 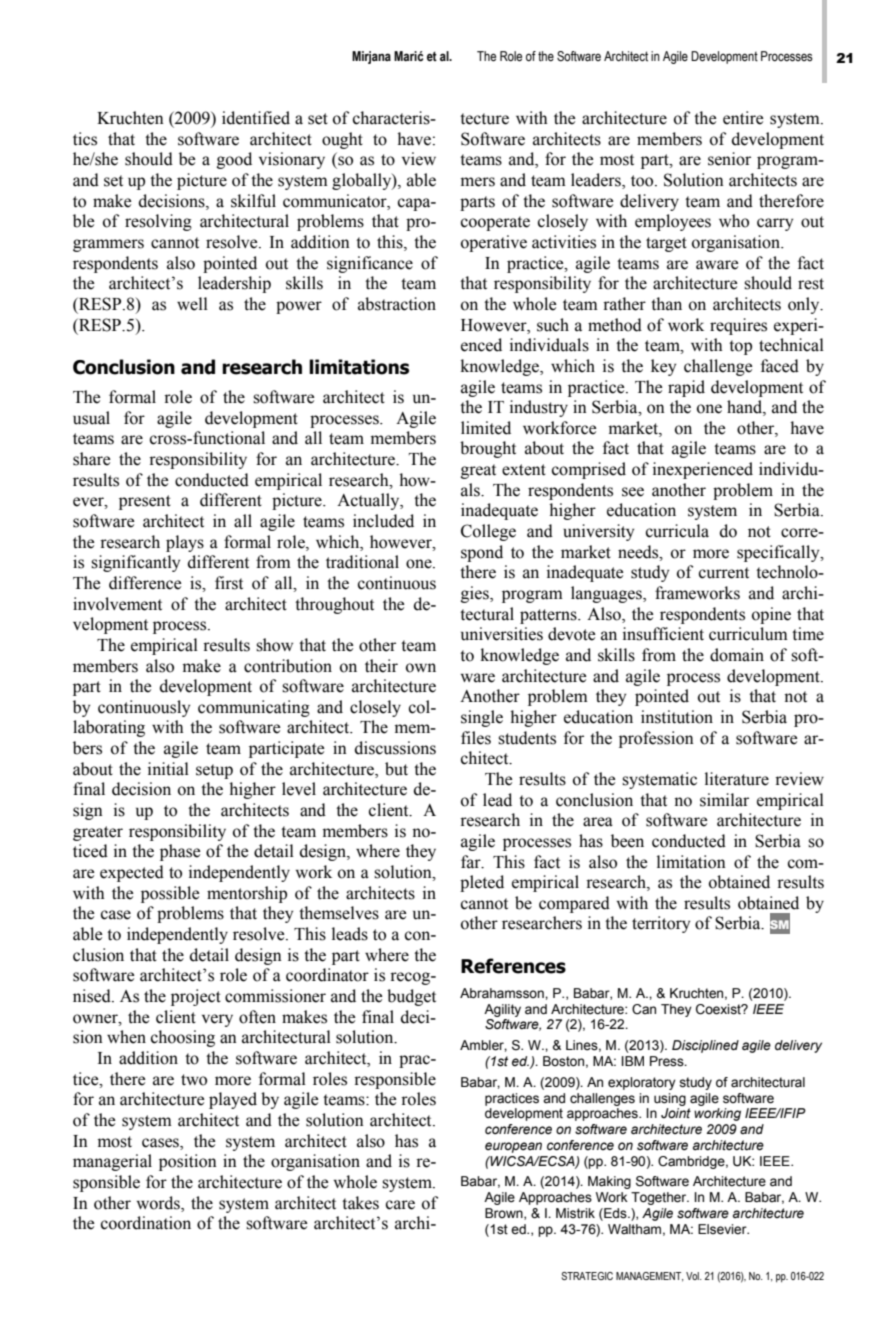 What do you see at coordinates (505, 1214) in the screenshot?
I see `Brown` at bounding box center [505, 1214].
